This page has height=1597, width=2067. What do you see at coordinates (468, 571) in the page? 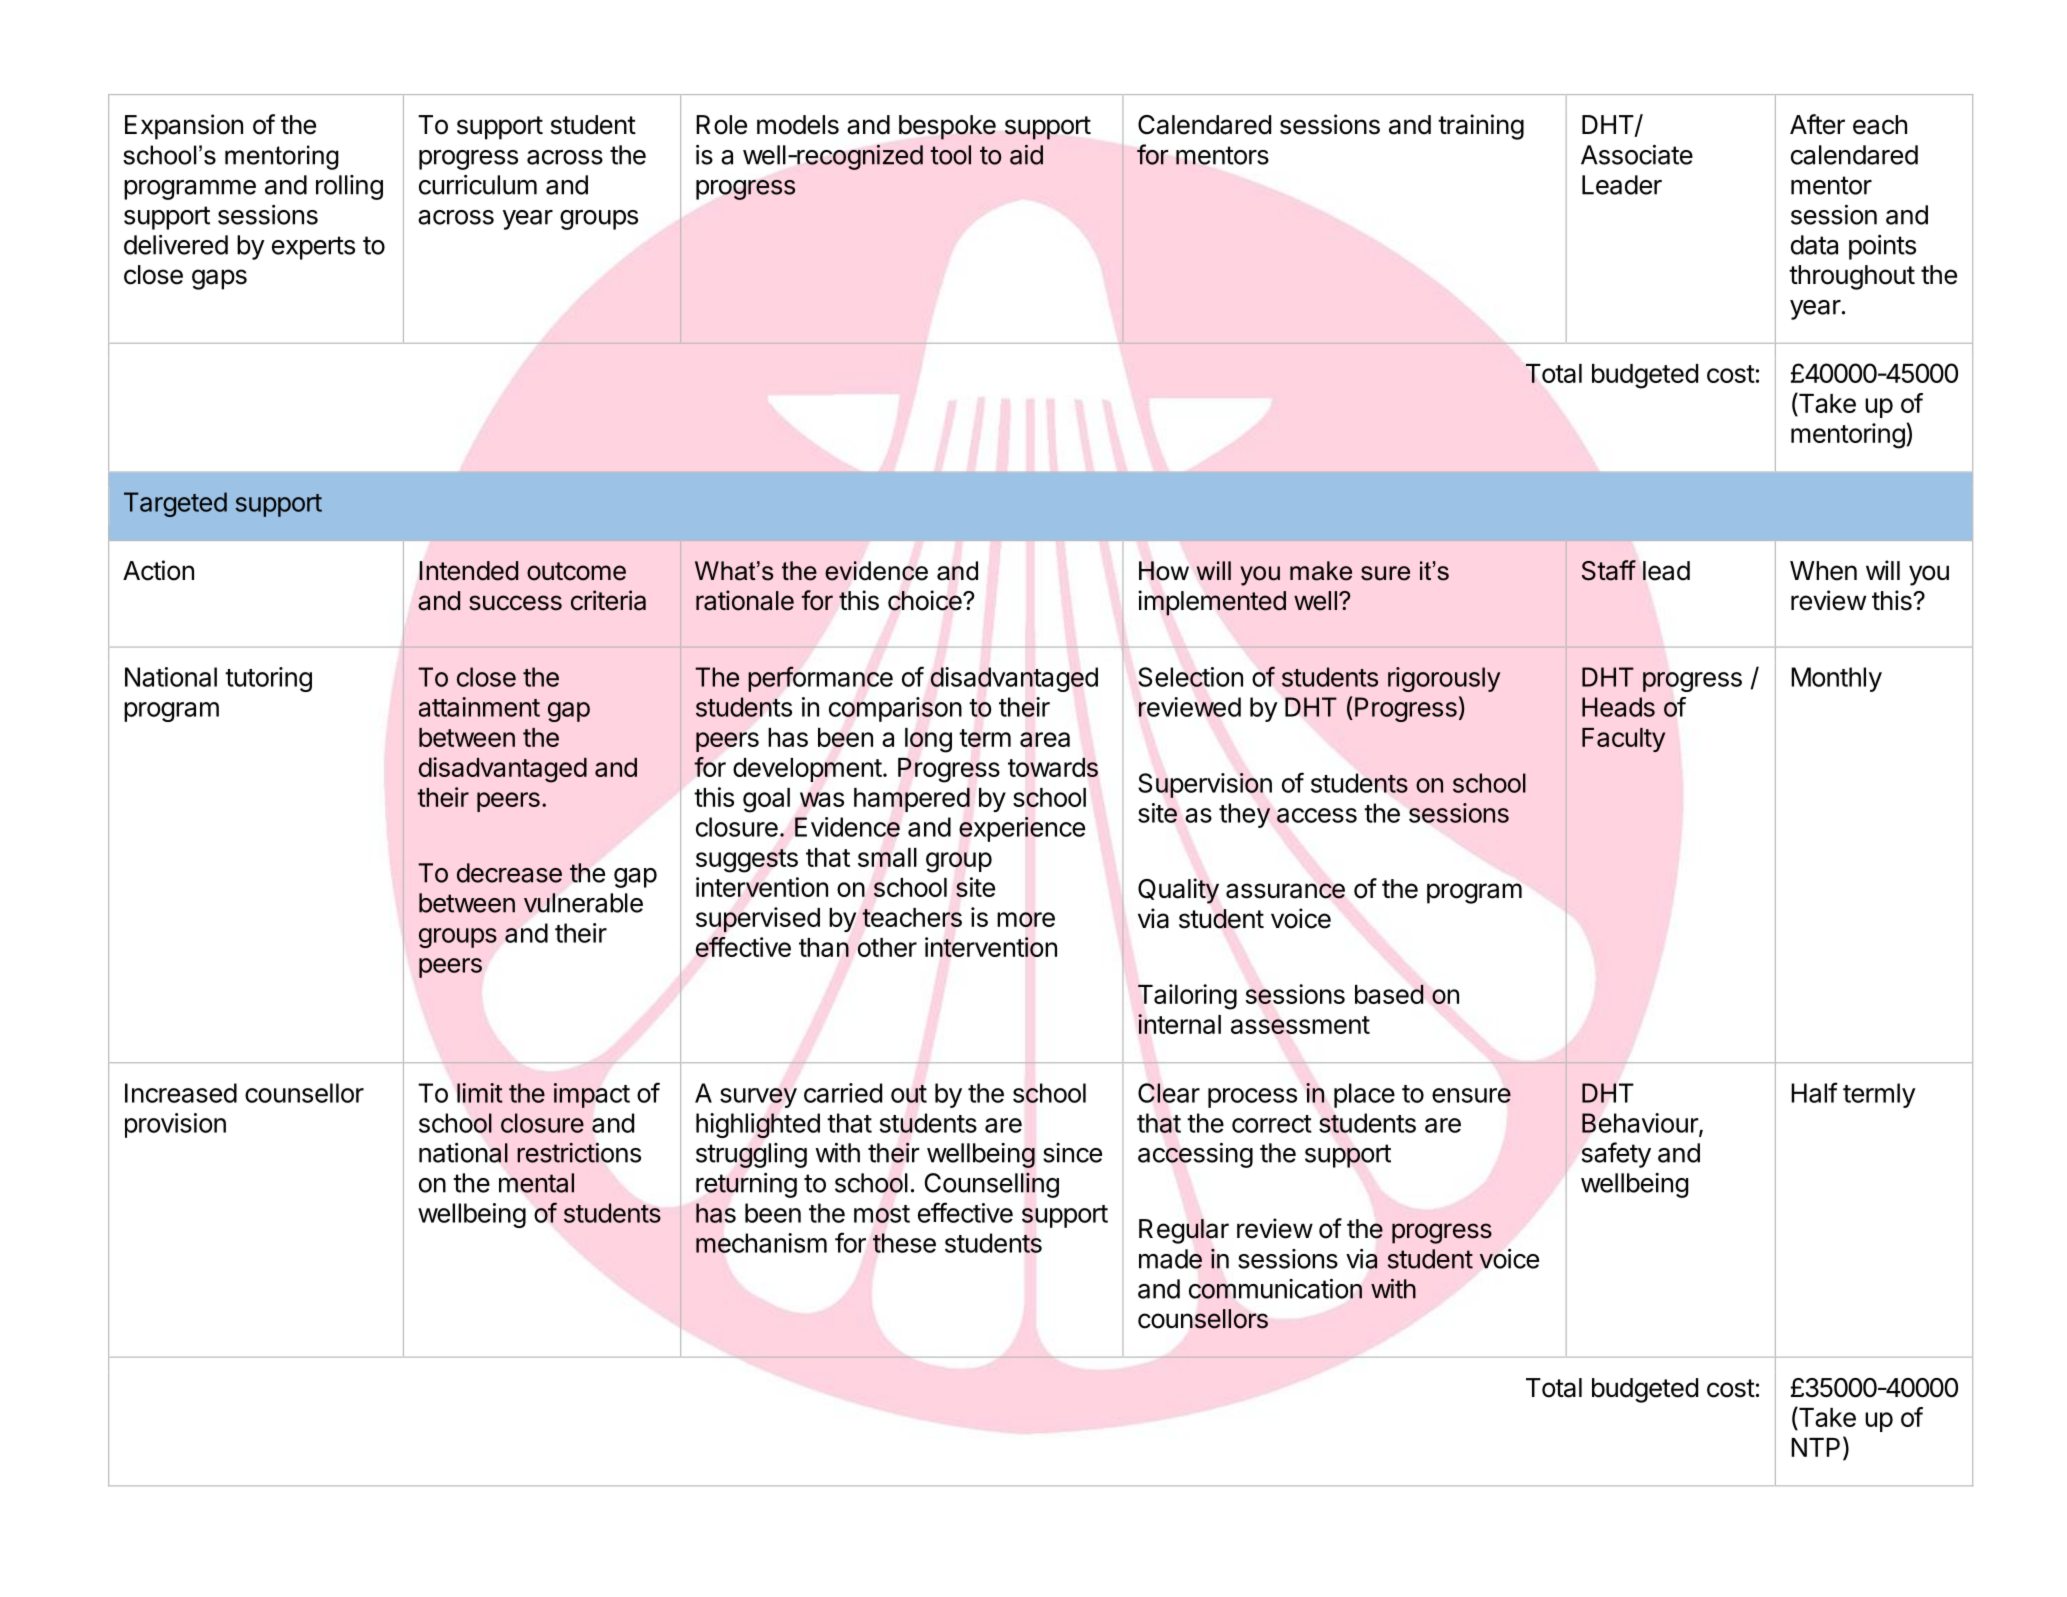
I see `Intended` at bounding box center [468, 571].
